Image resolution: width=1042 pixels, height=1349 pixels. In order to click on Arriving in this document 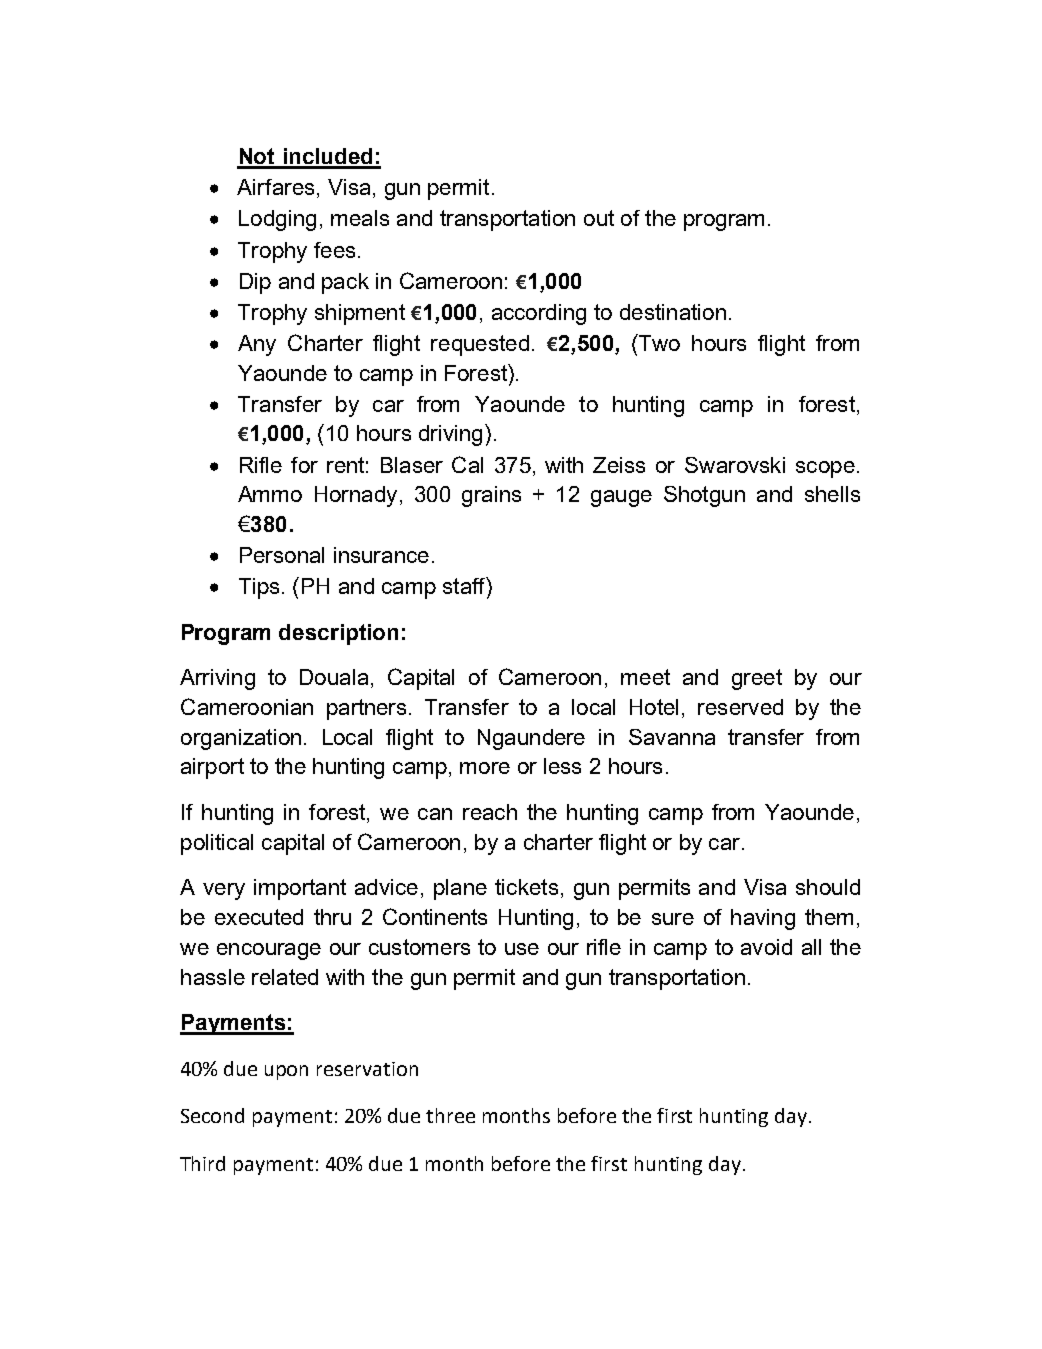, I will do `click(217, 679)`.
